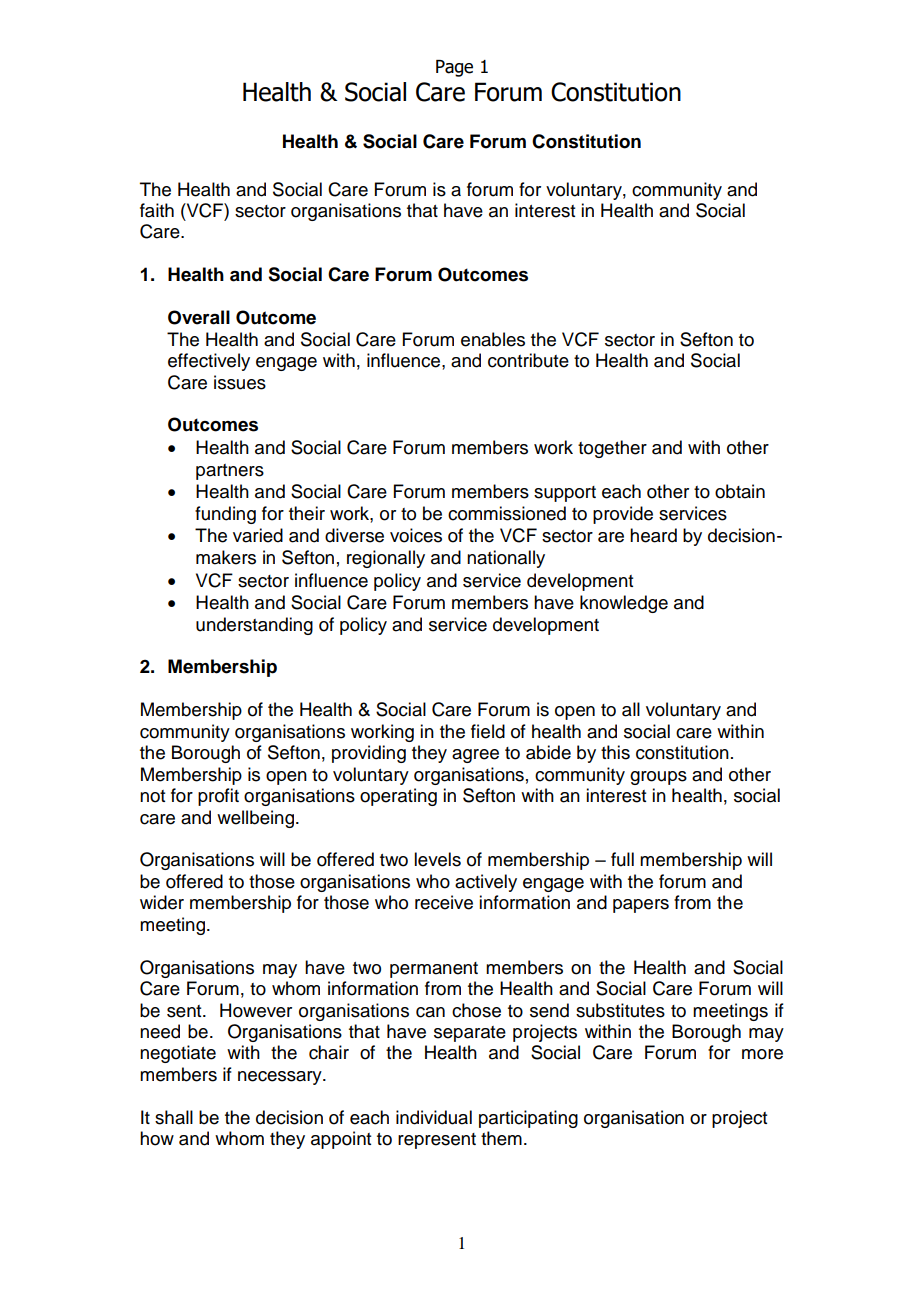 The width and height of the document is (924, 1308). I want to click on nationally, so click(506, 559).
